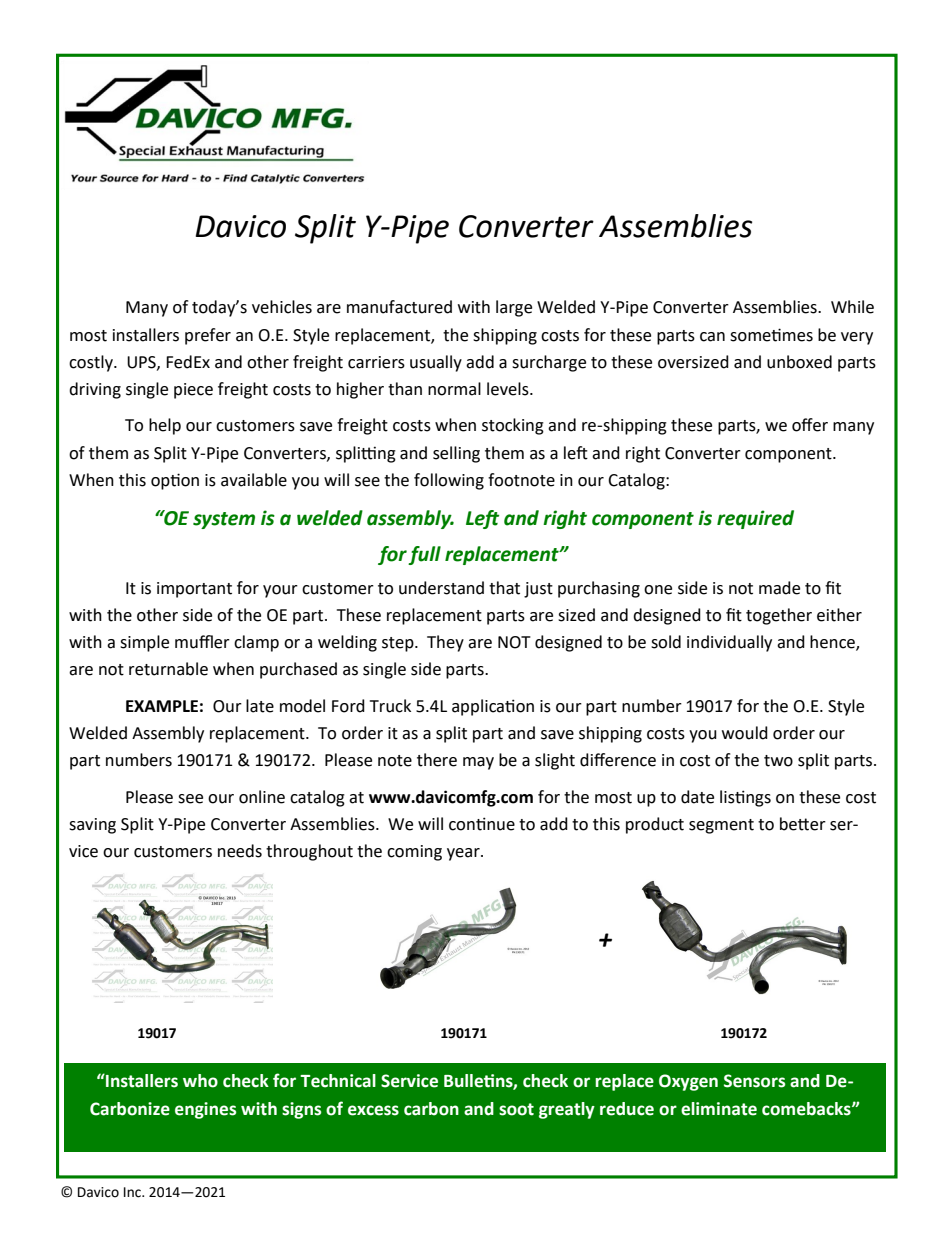 The image size is (952, 1233). What do you see at coordinates (514, 308) in the screenshot?
I see `large` at bounding box center [514, 308].
